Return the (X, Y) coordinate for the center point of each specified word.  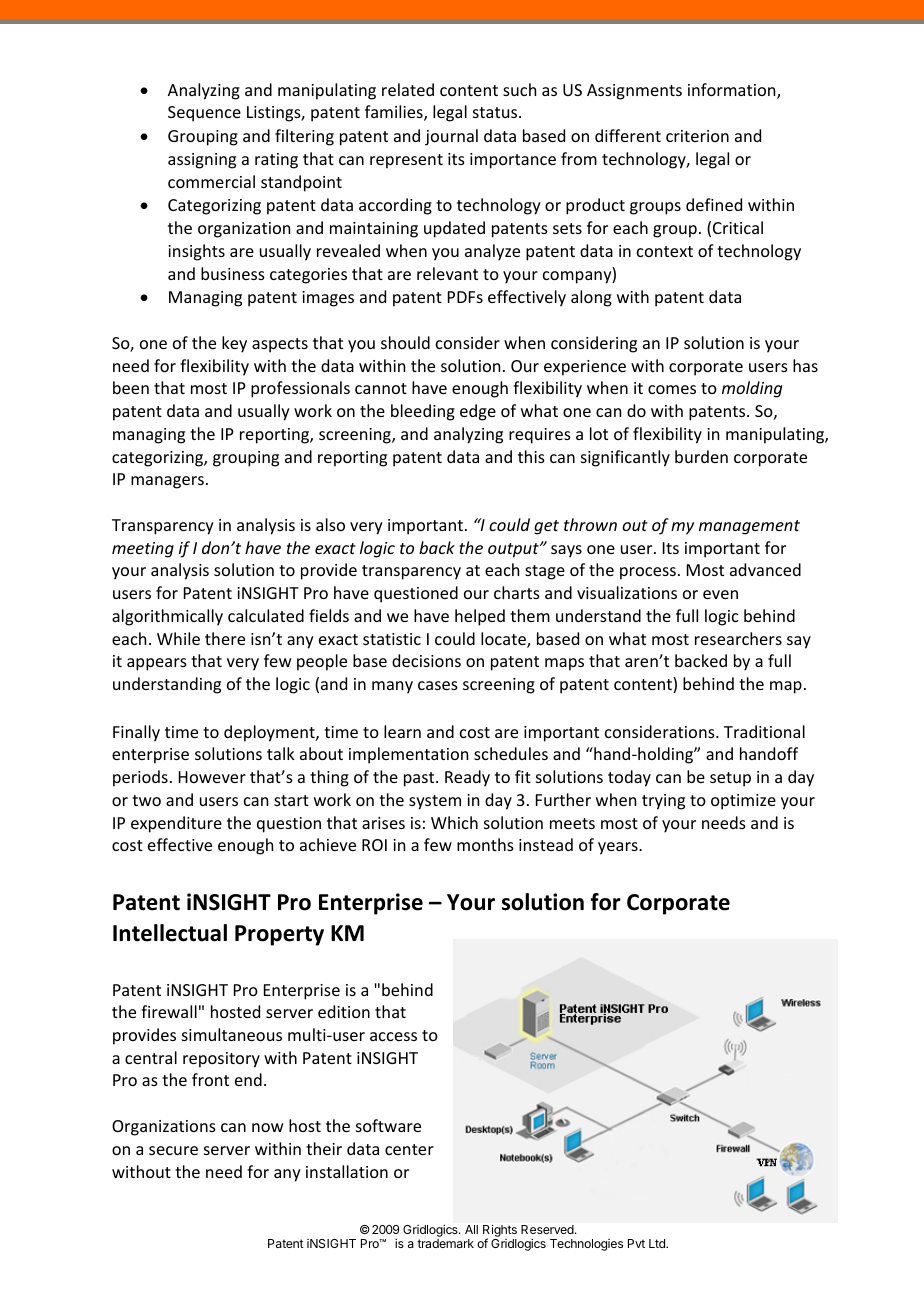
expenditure (176, 824)
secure (173, 1150)
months (485, 844)
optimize (743, 802)
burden (701, 456)
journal (451, 137)
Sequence (204, 114)
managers (167, 482)
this (531, 456)
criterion (697, 136)
